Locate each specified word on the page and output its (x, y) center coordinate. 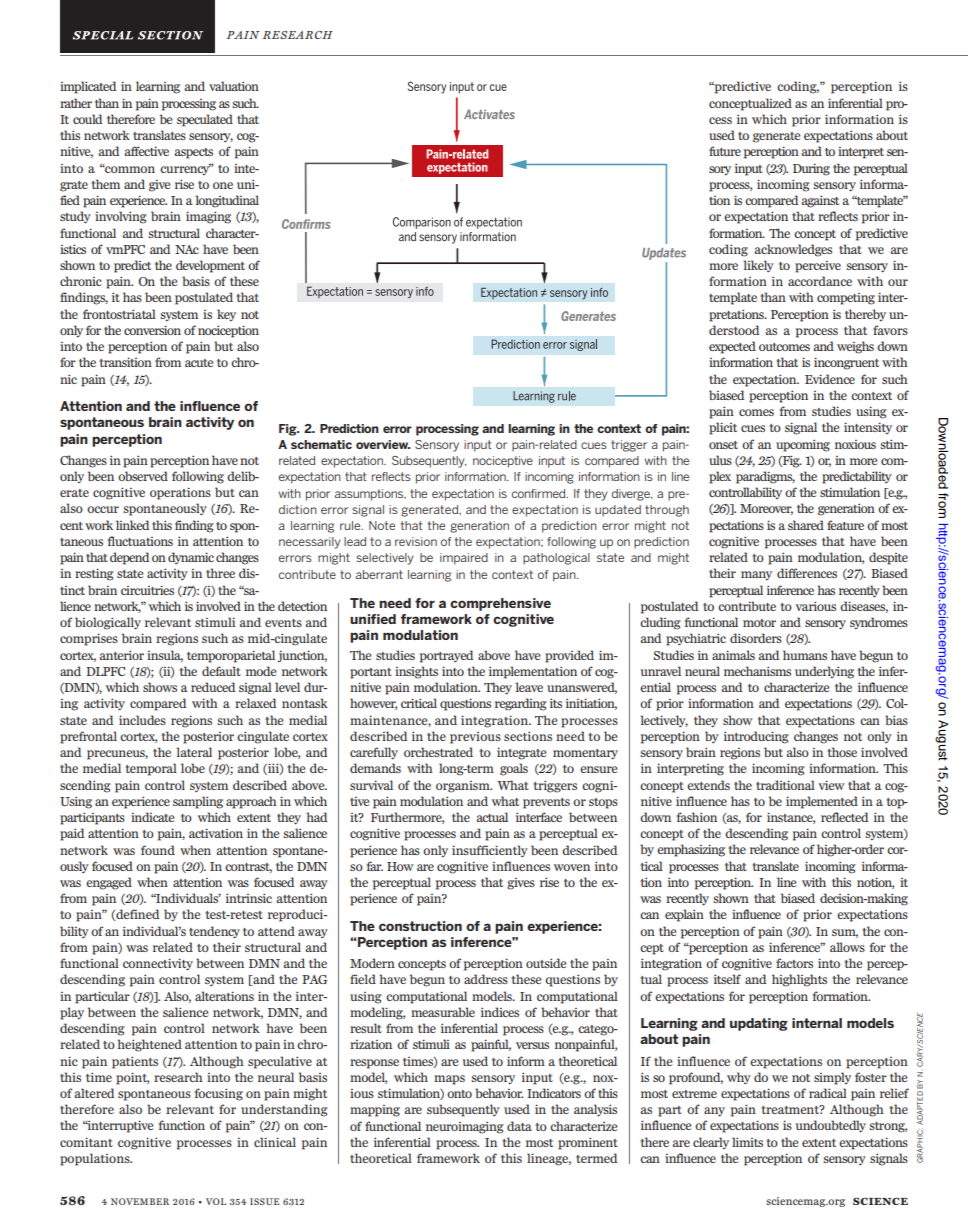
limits (747, 1142)
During (811, 169)
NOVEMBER (140, 1201)
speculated (205, 120)
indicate (152, 817)
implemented (822, 802)
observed (143, 476)
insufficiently (490, 851)
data (519, 1126)
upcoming (803, 445)
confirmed (540, 493)
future (725, 151)
